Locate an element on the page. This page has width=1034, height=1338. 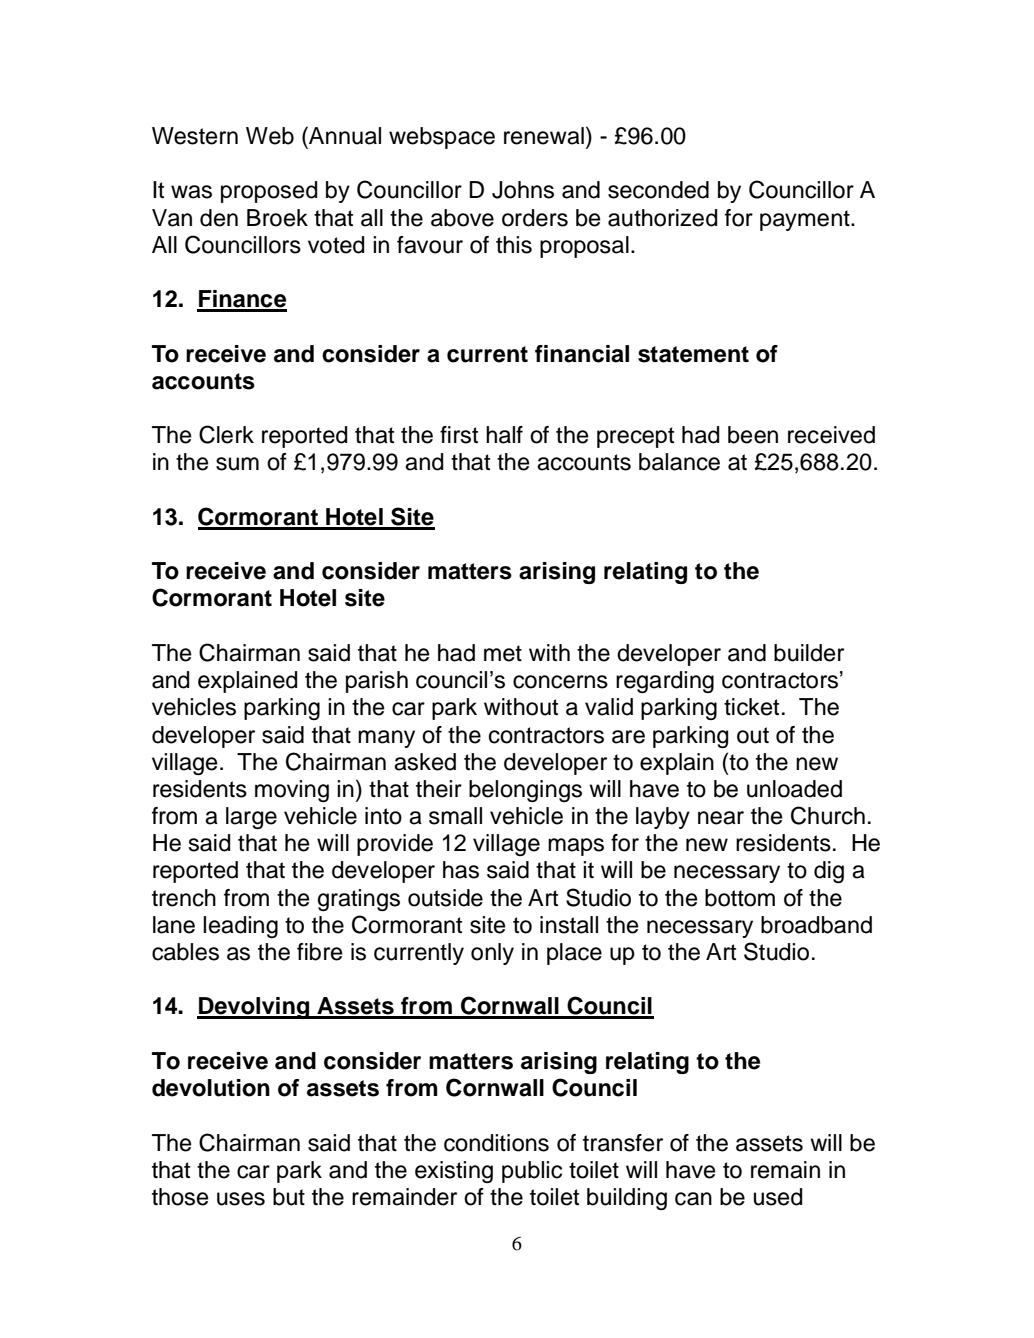
conditions is located at coordinates (496, 1143).
